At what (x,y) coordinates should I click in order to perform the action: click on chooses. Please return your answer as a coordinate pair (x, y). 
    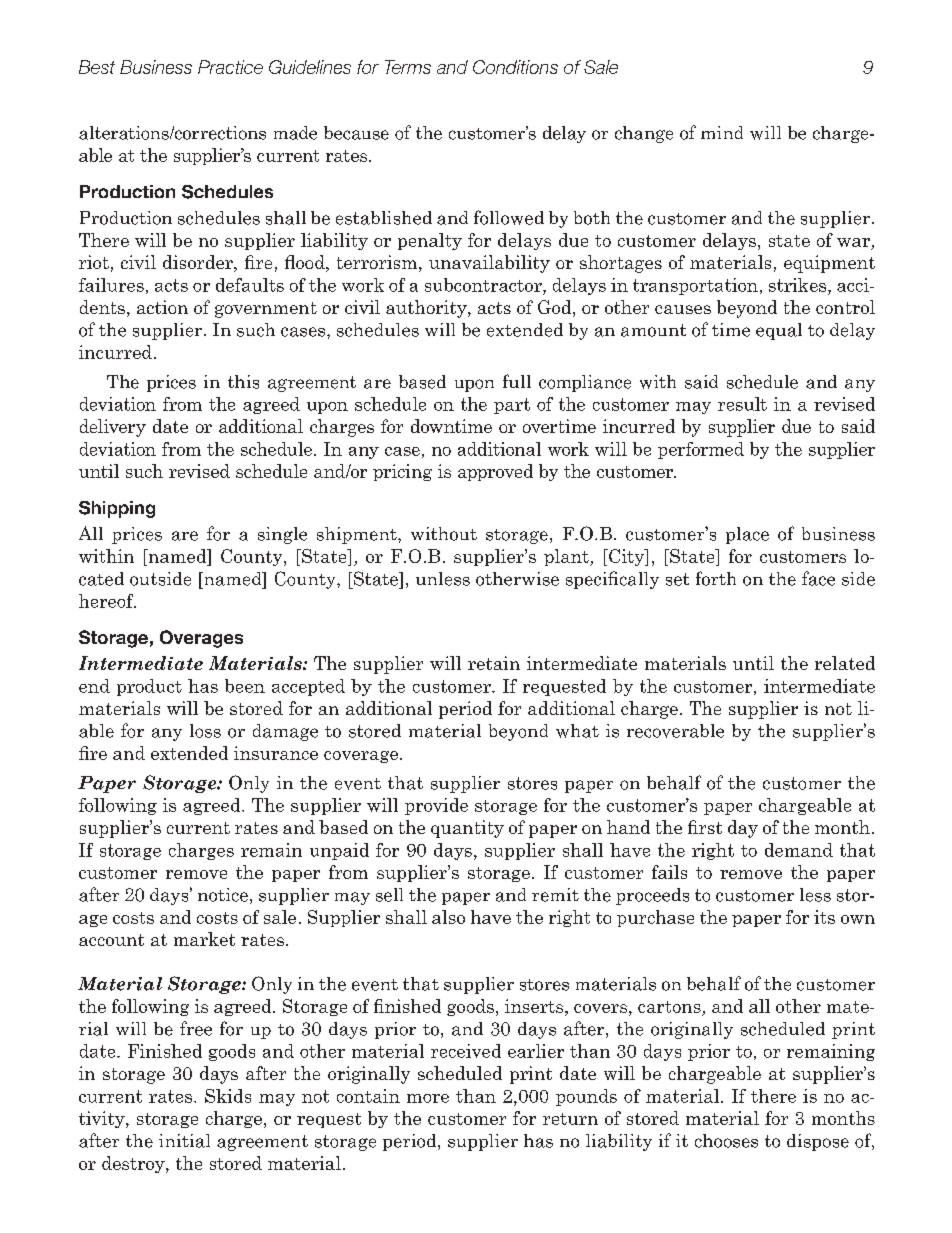
    Looking at the image, I should click on (726, 1141).
